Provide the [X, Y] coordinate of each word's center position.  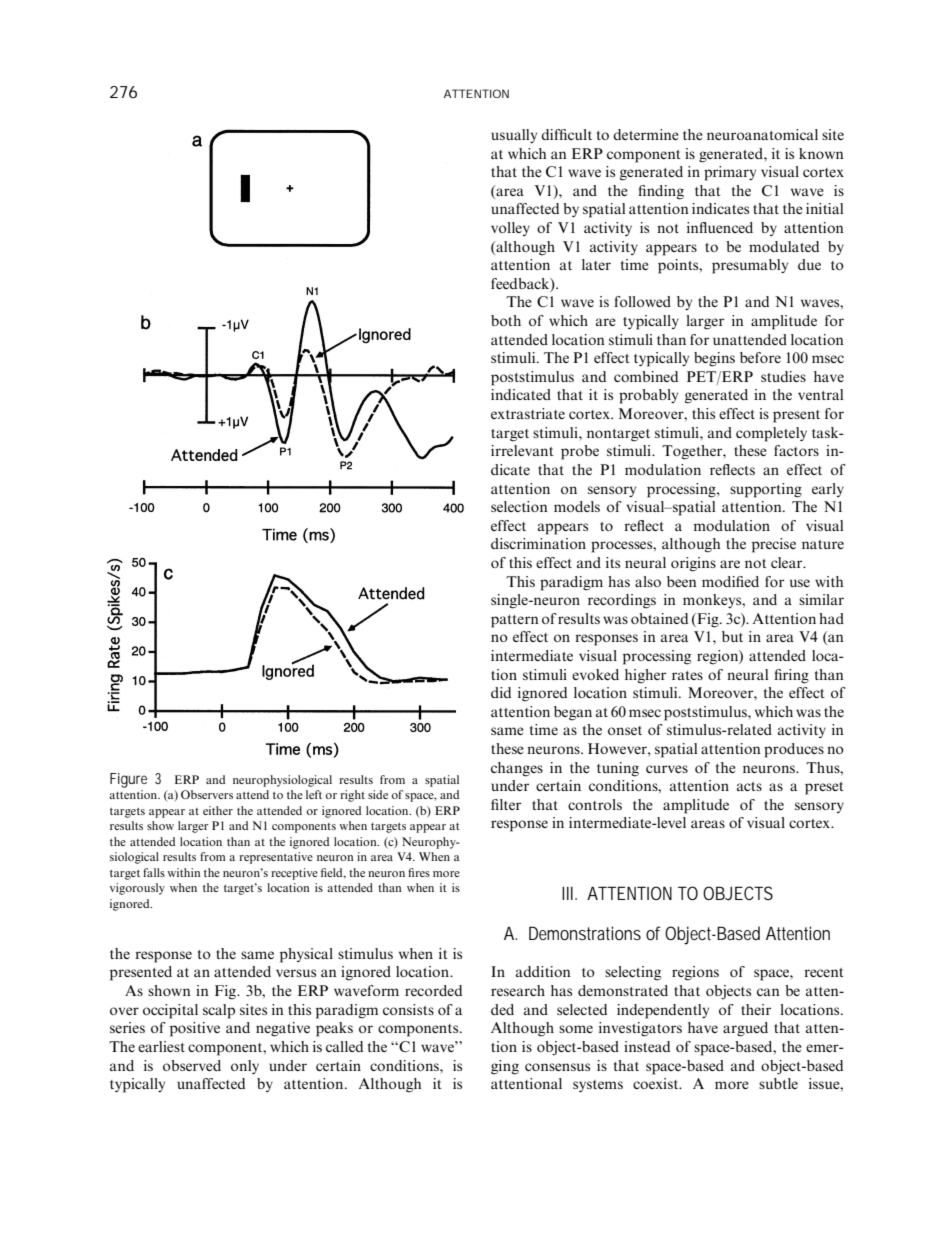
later [596, 264]
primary [730, 173]
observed [192, 1065]
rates [687, 675]
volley [510, 229]
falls [154, 872]
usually [514, 136]
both [506, 320]
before [760, 357]
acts [749, 786]
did [501, 692]
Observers [207, 794]
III [567, 893]
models [577, 506]
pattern [515, 621]
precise [774, 545]
